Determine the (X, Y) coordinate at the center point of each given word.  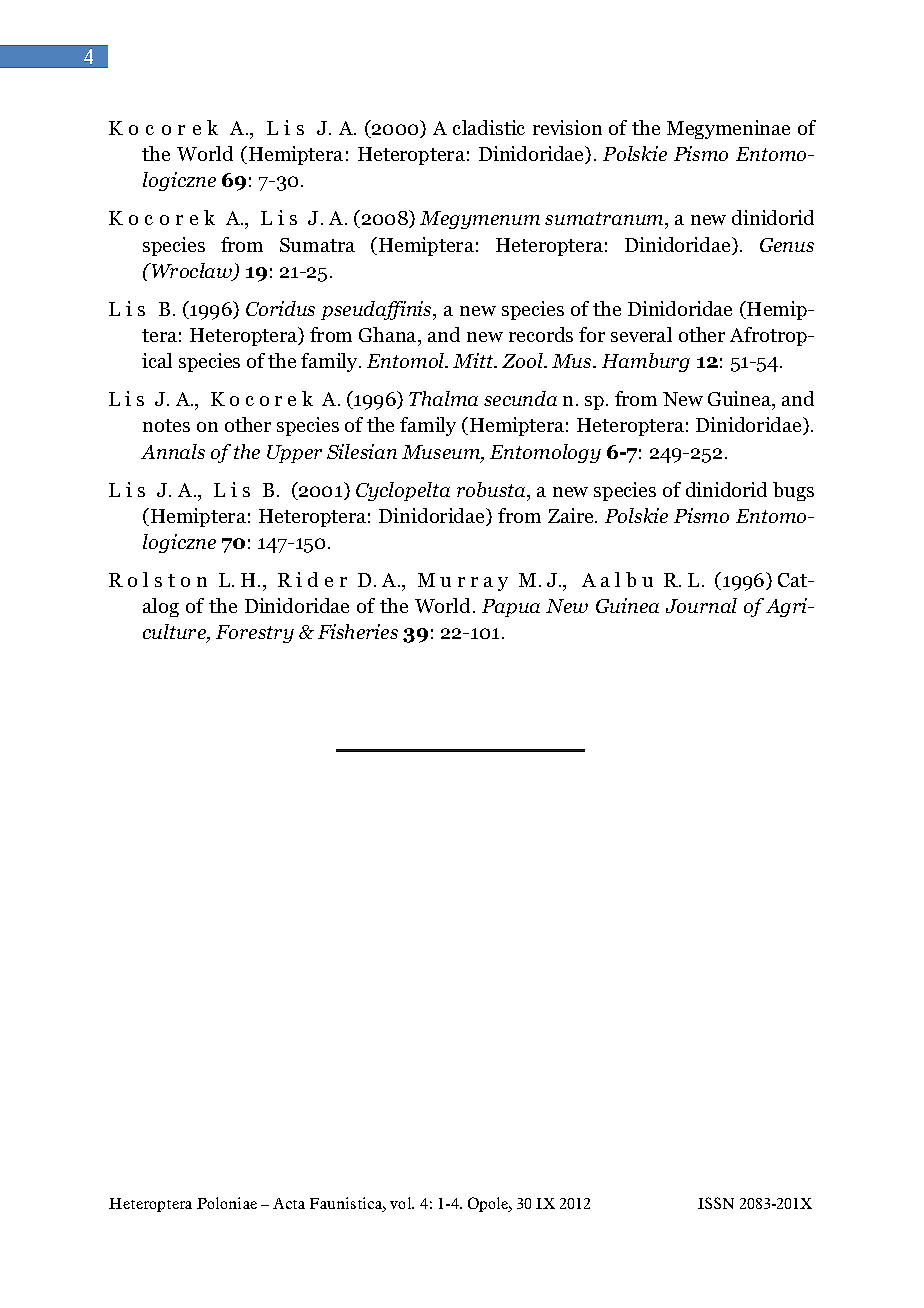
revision (567, 127)
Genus (787, 245)
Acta (289, 1203)
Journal (701, 605)
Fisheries (358, 631)
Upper (294, 454)
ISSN (716, 1203)
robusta (492, 489)
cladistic (489, 127)
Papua (511, 608)
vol (402, 1203)
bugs (793, 491)
